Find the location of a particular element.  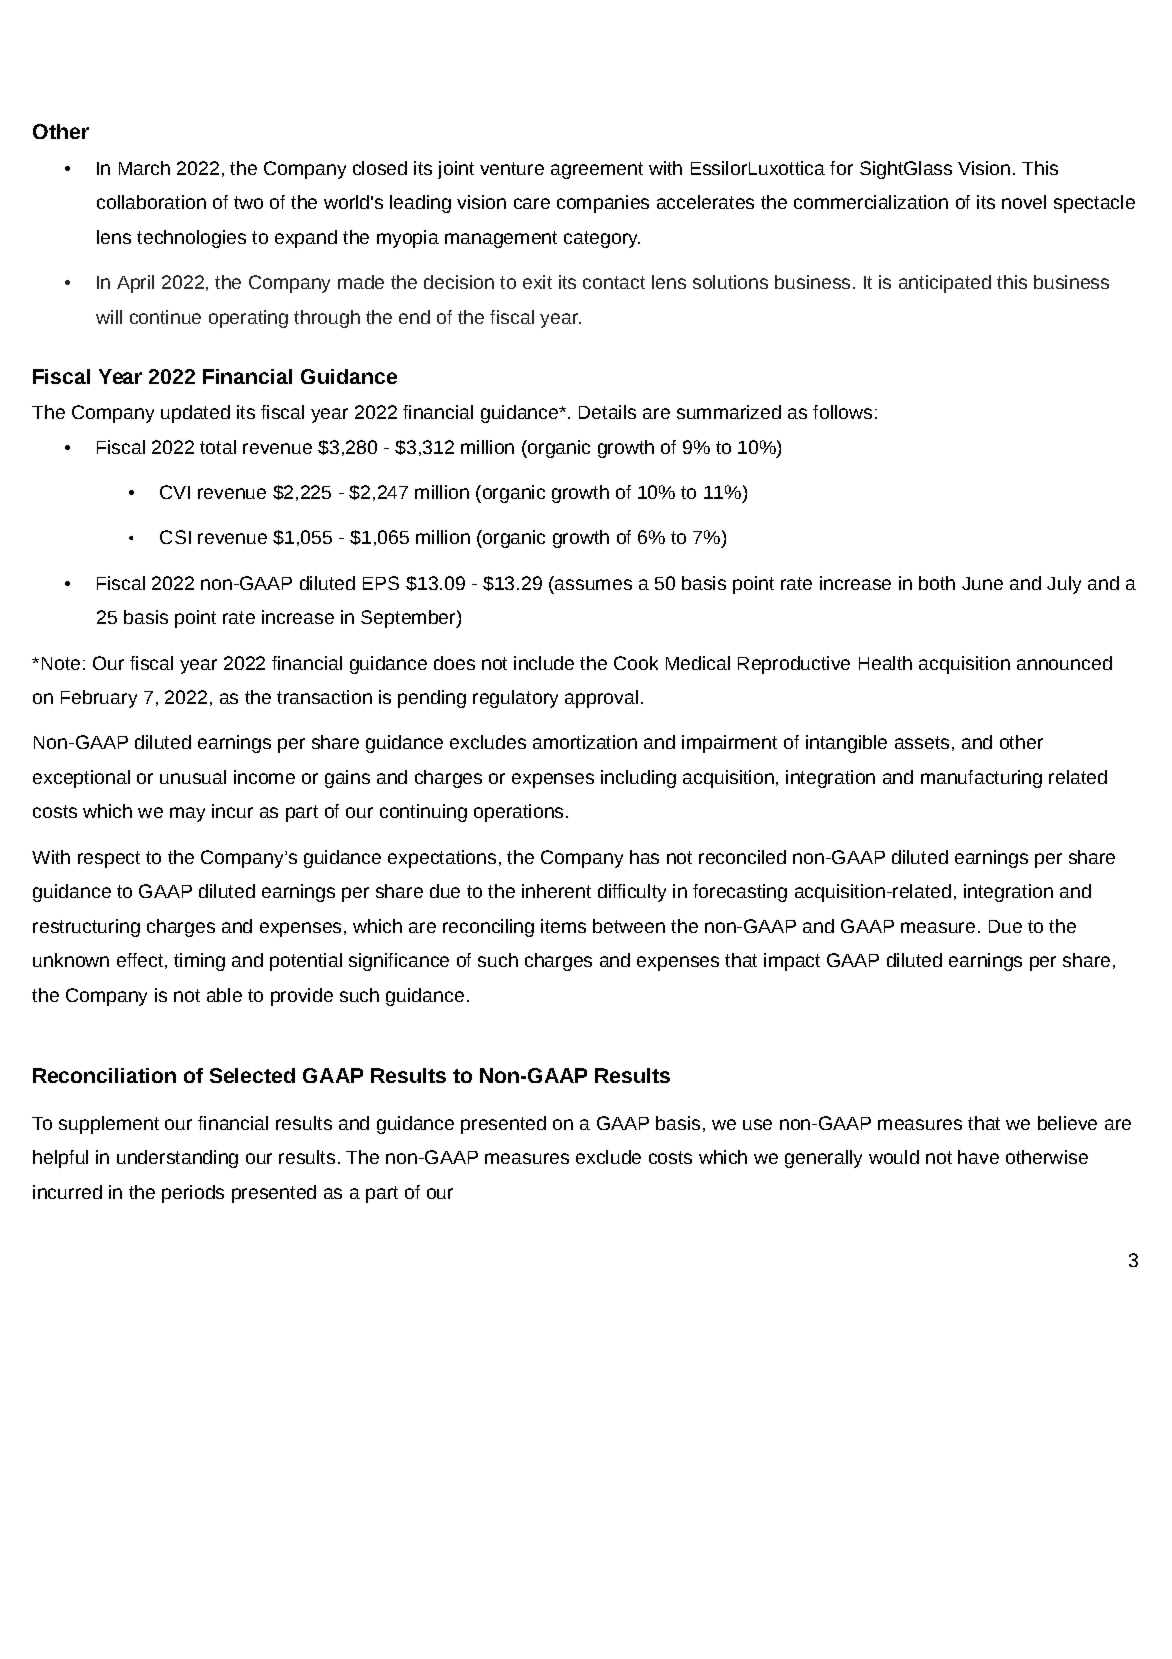

understanding is located at coordinates (177, 1159).
